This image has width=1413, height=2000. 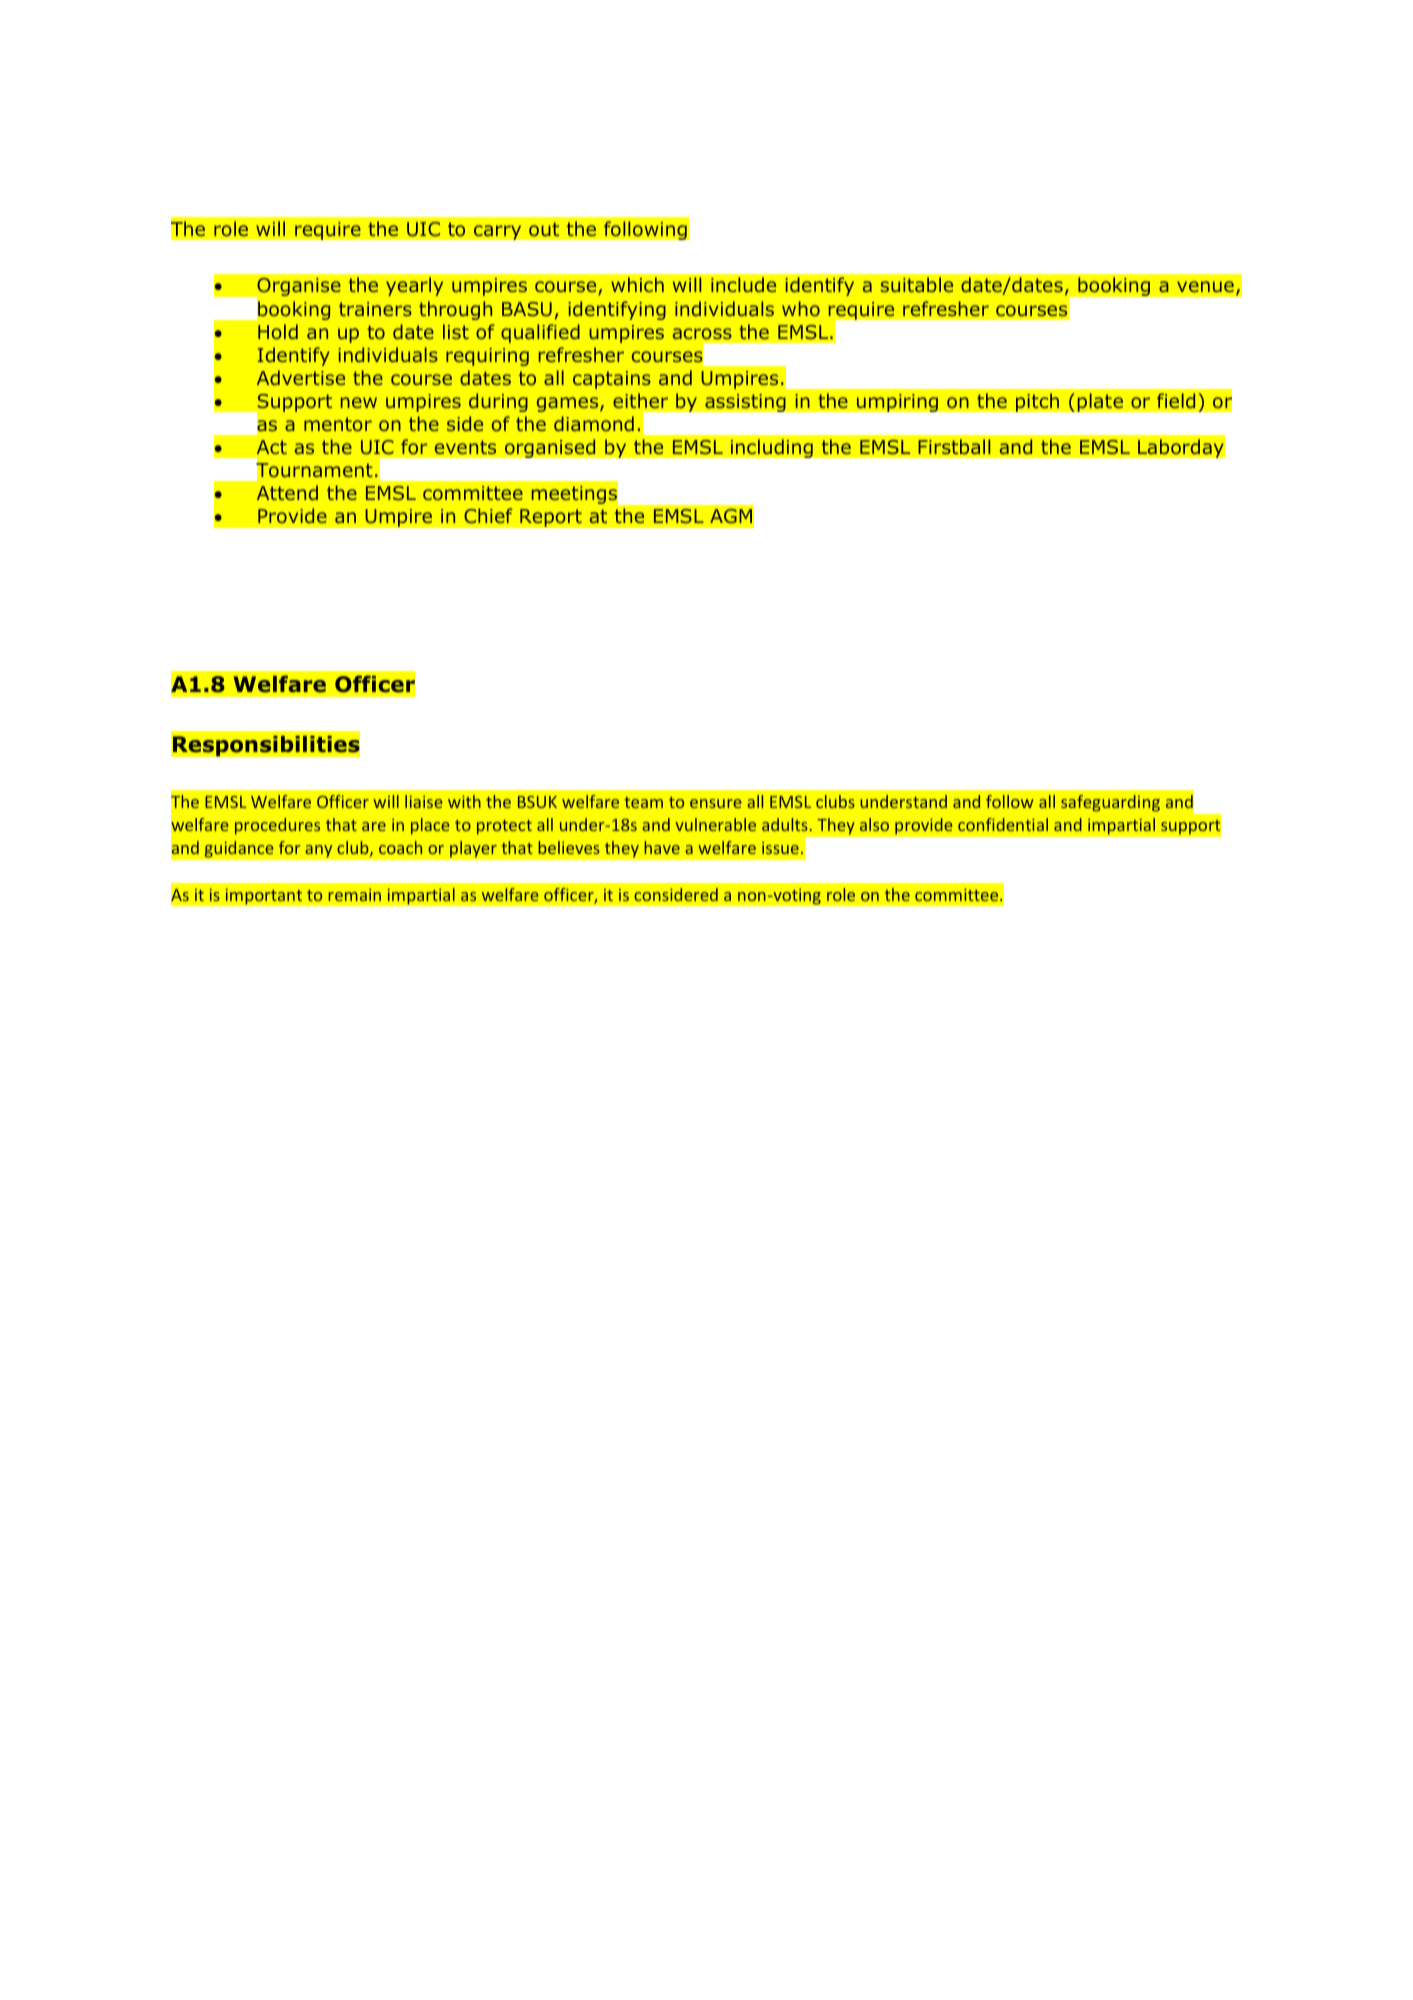 What do you see at coordinates (1205, 286) in the image?
I see `venue` at bounding box center [1205, 286].
